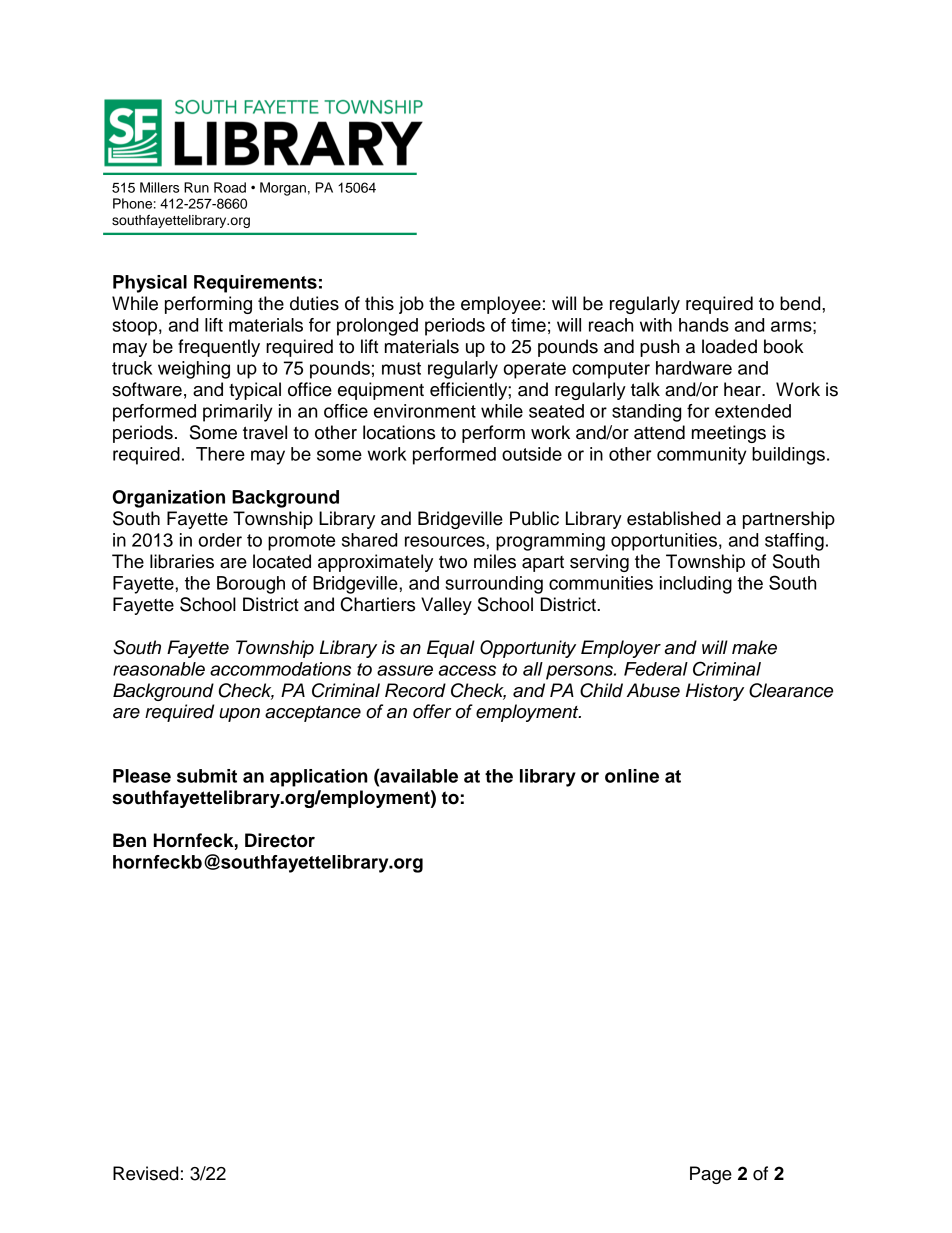  I want to click on History, so click(715, 692).
